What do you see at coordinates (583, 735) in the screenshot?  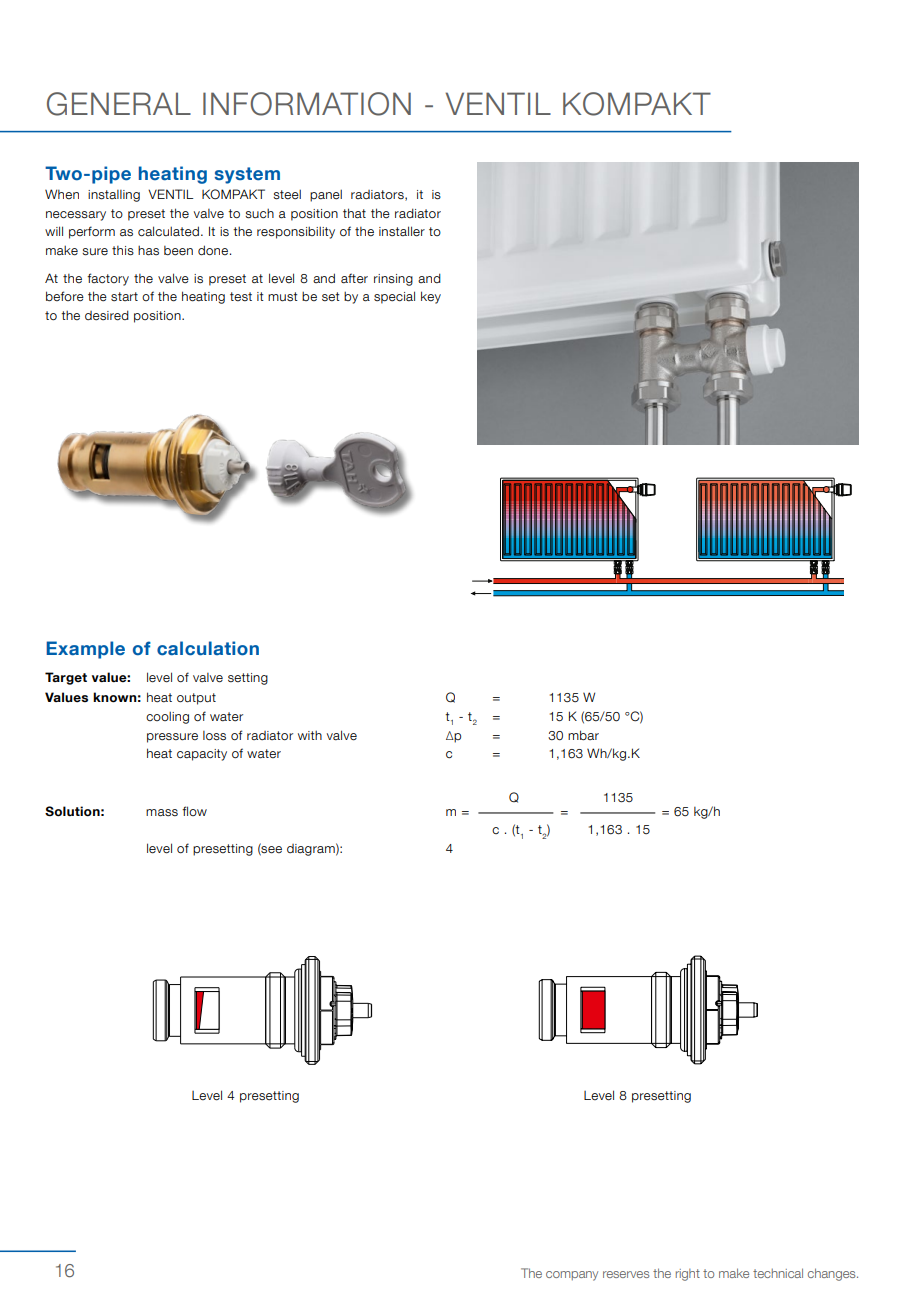 I see `mbar` at bounding box center [583, 735].
